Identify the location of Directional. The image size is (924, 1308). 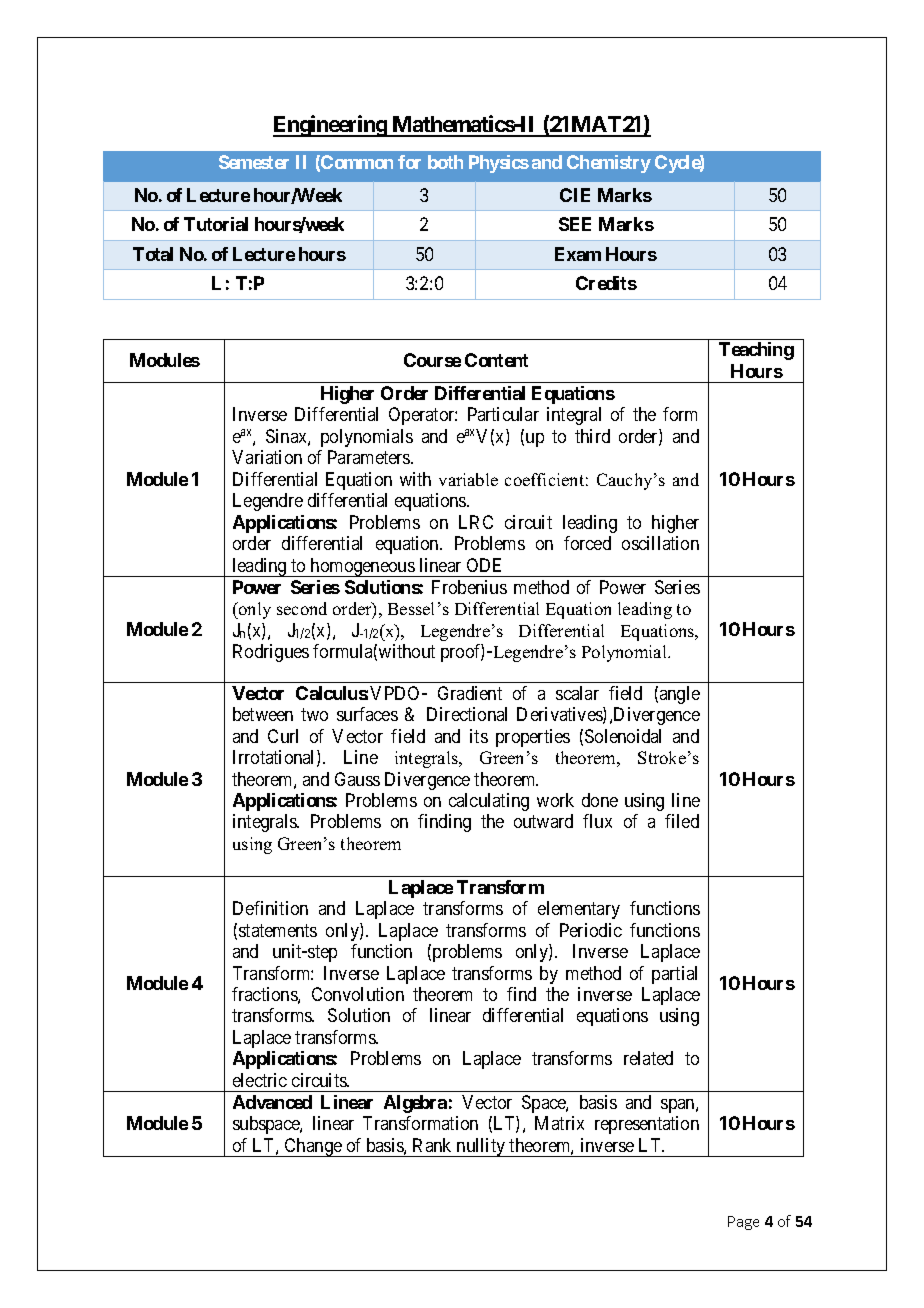
(467, 714).
